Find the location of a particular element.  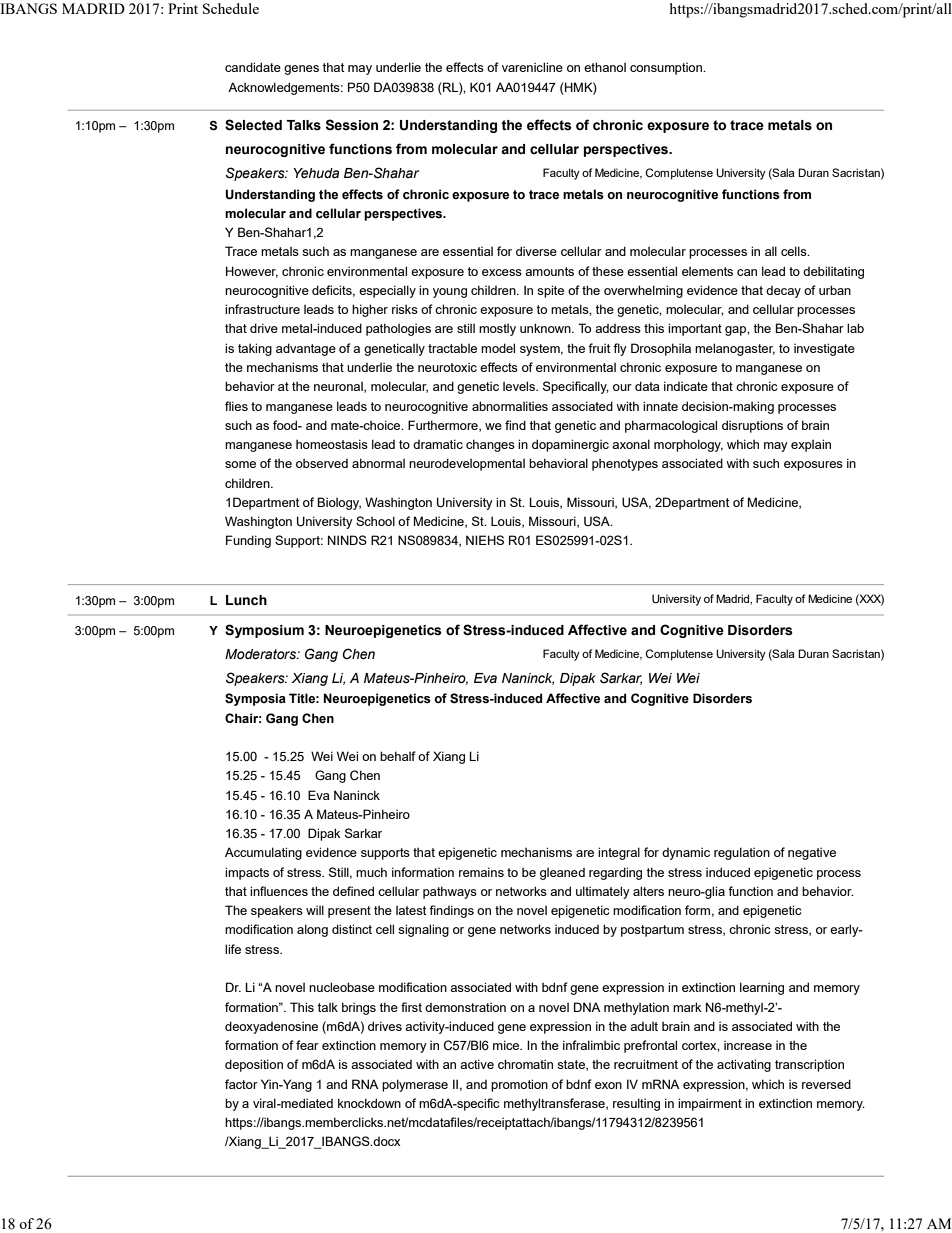

gleaned is located at coordinates (562, 874).
